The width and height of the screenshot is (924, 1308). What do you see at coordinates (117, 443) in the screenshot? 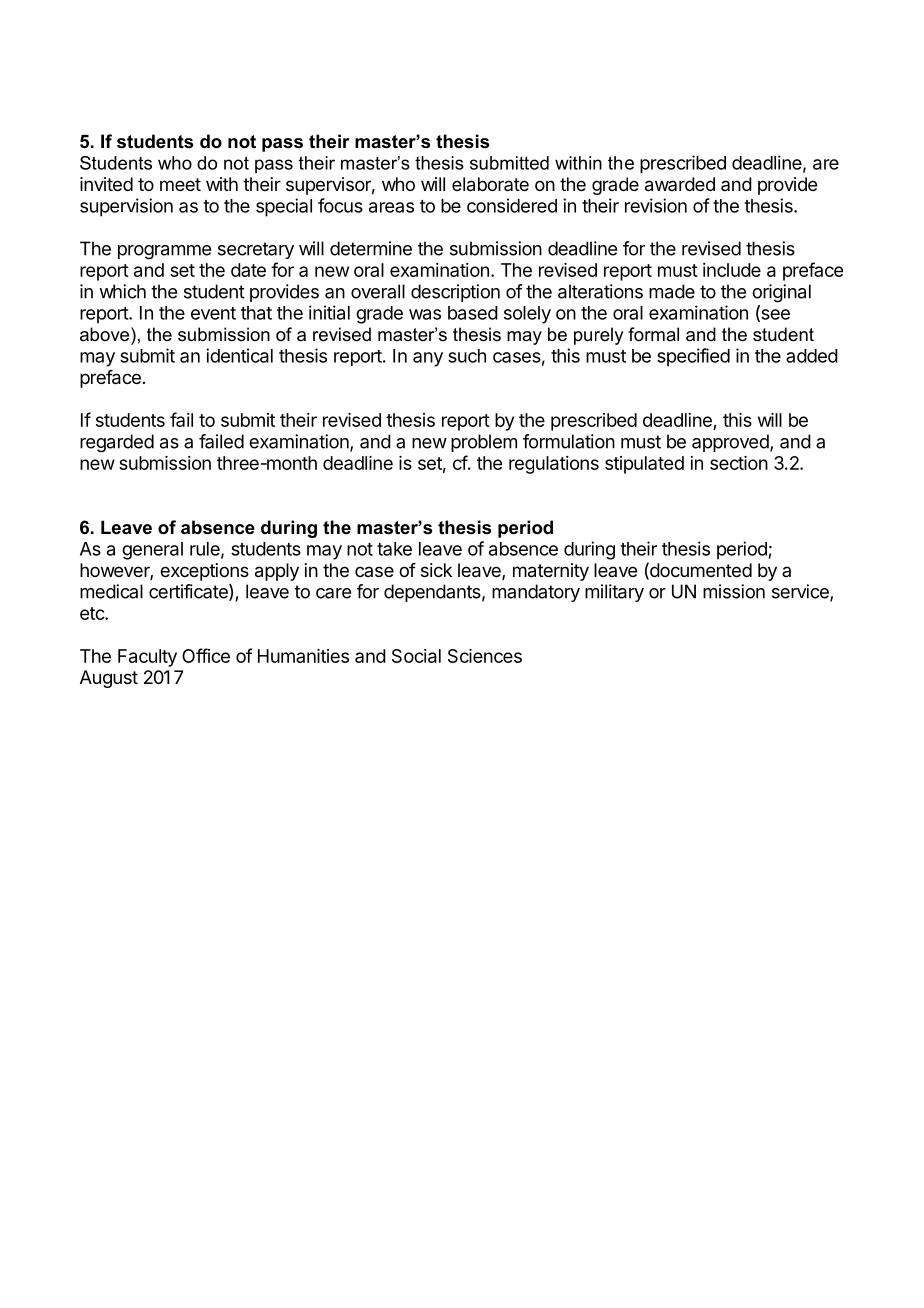
I see `regarded` at bounding box center [117, 443].
